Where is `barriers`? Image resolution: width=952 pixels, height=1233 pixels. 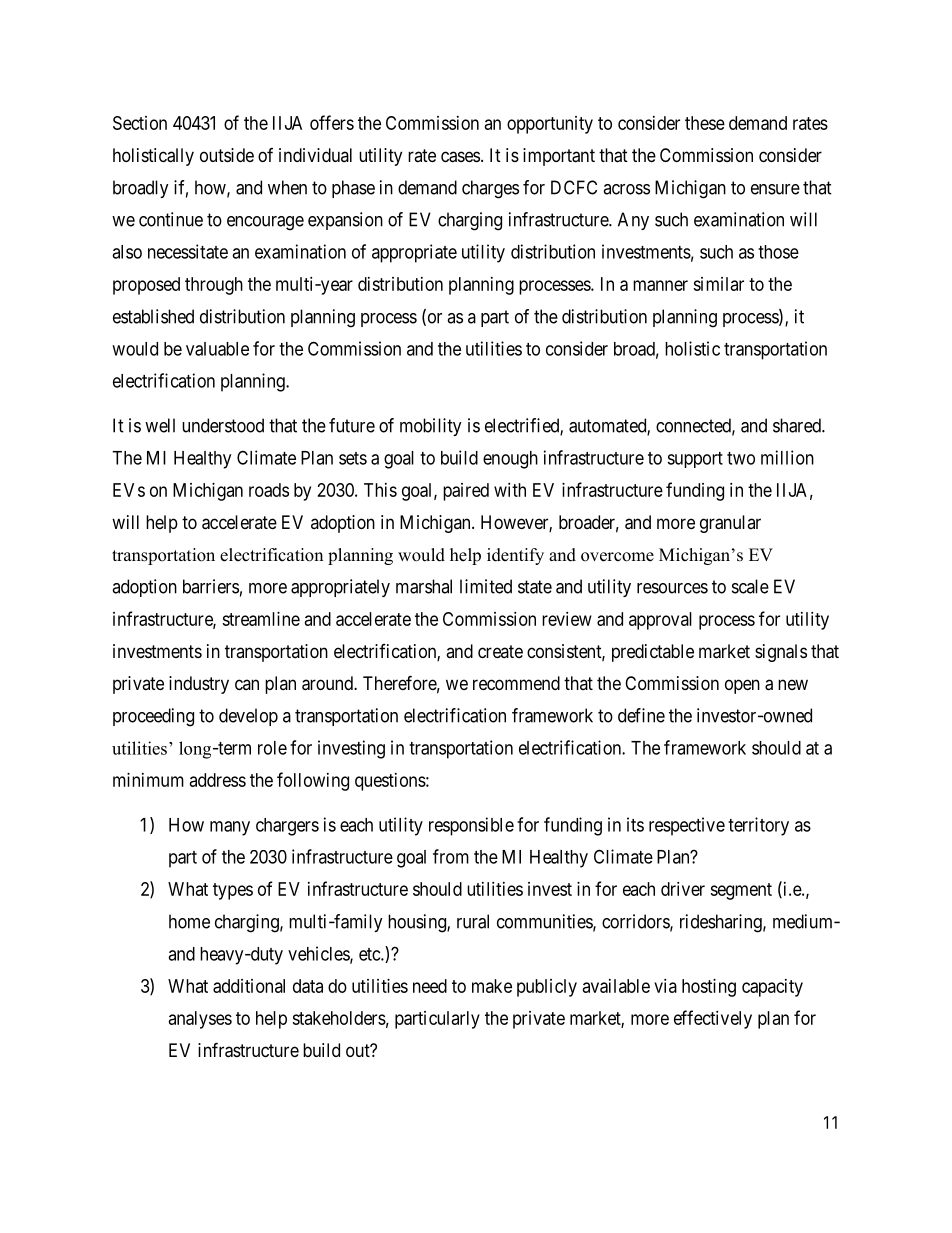 barriers is located at coordinates (211, 586).
